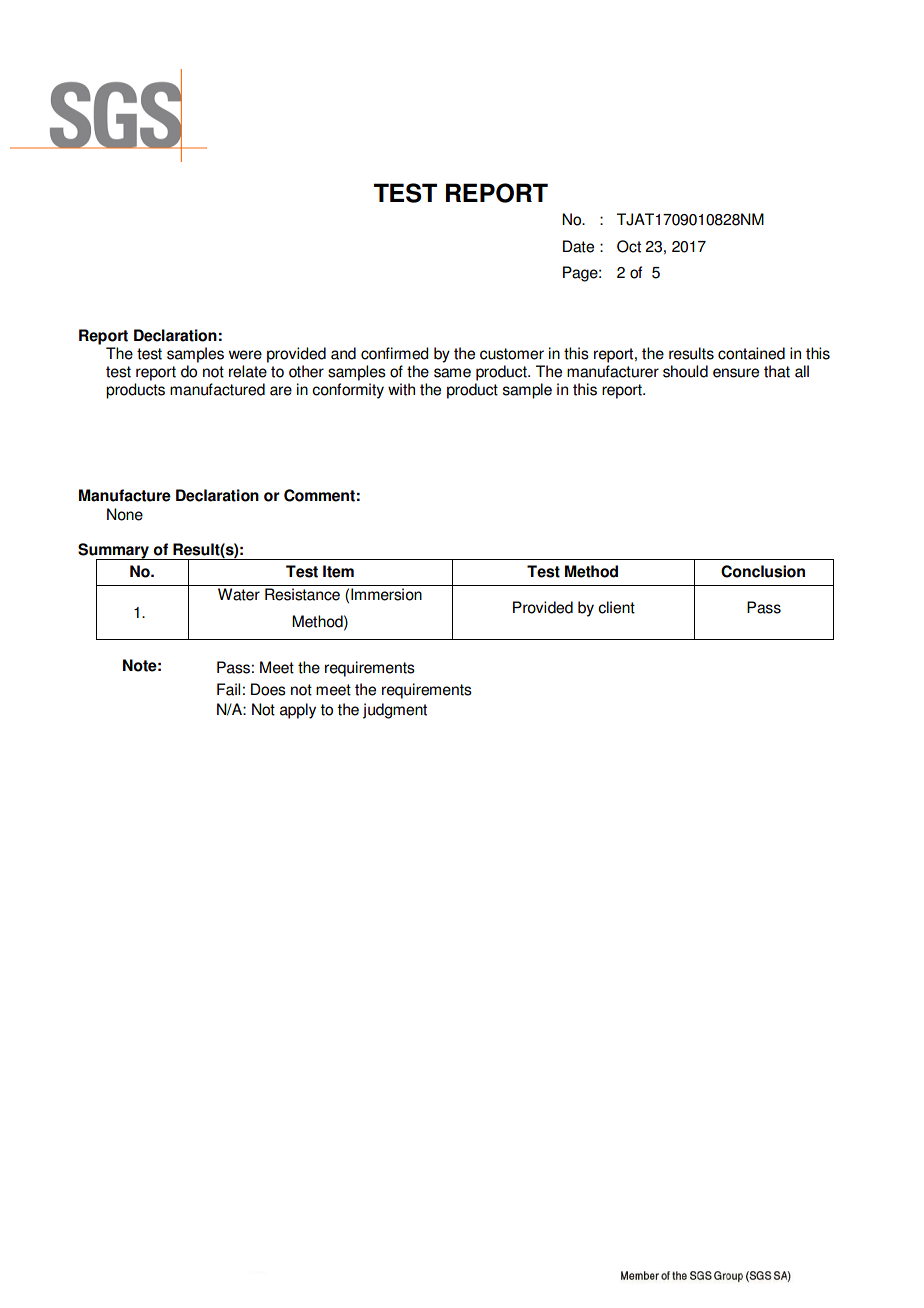 This screenshot has height=1308, width=924. What do you see at coordinates (245, 355) in the screenshot?
I see `were` at bounding box center [245, 355].
